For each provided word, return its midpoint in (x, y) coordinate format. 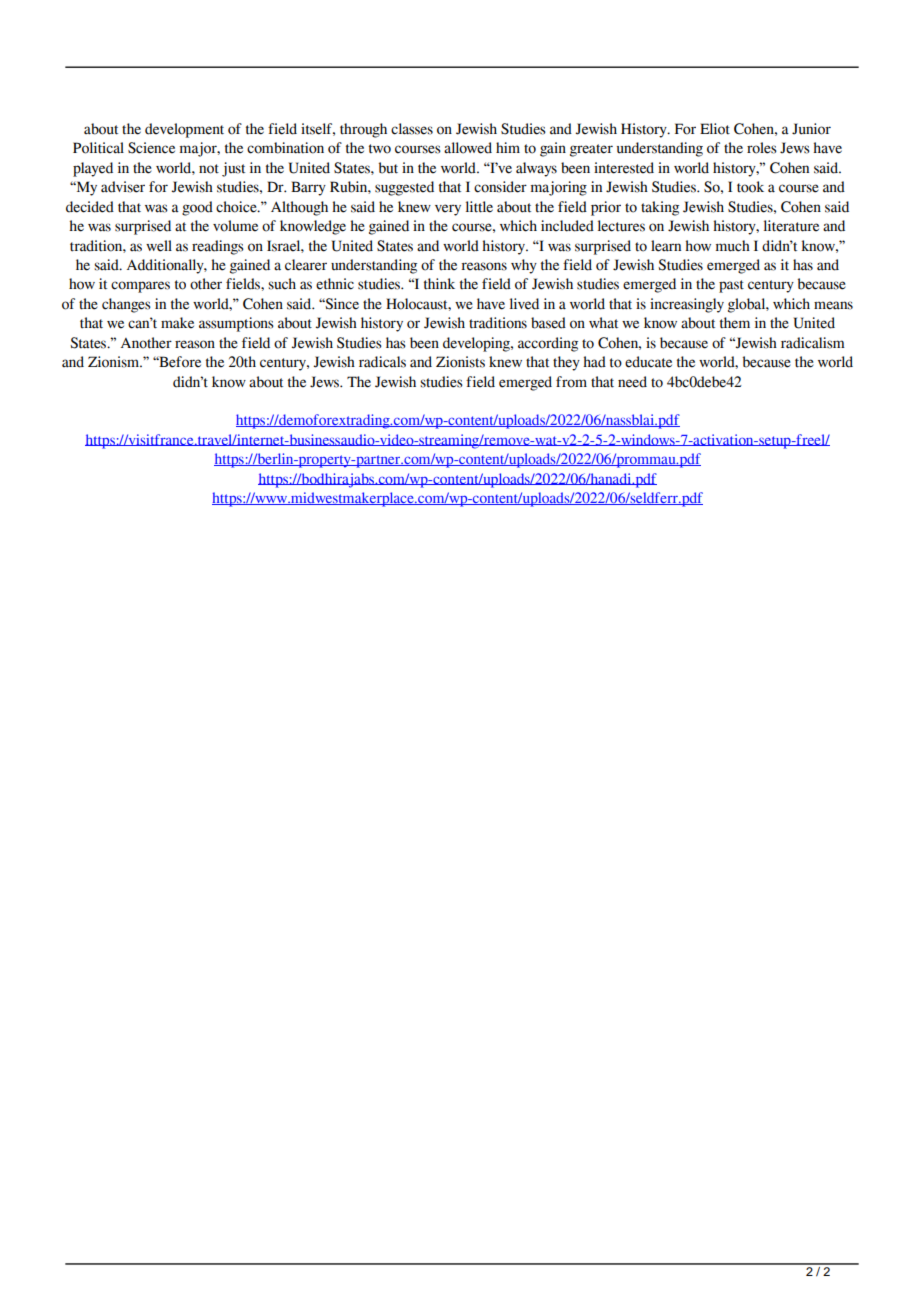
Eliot (715, 129)
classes (412, 129)
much (733, 246)
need (632, 382)
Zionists (460, 362)
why (524, 266)
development (184, 130)
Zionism (114, 362)
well (159, 246)
